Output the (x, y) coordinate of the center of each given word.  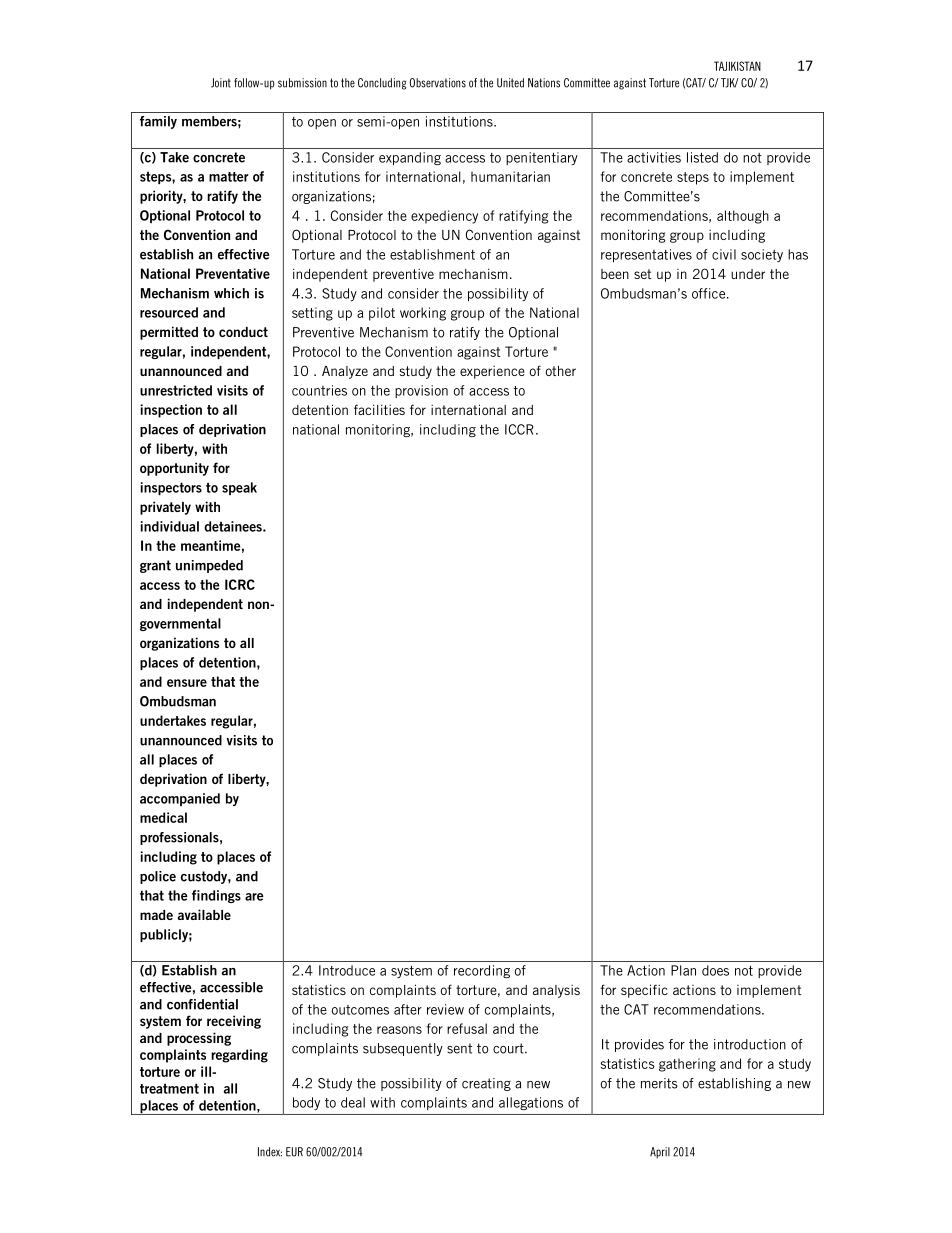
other (560, 371)
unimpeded (209, 566)
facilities (379, 409)
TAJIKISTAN (737, 66)
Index (270, 1152)
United (510, 83)
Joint (221, 83)
